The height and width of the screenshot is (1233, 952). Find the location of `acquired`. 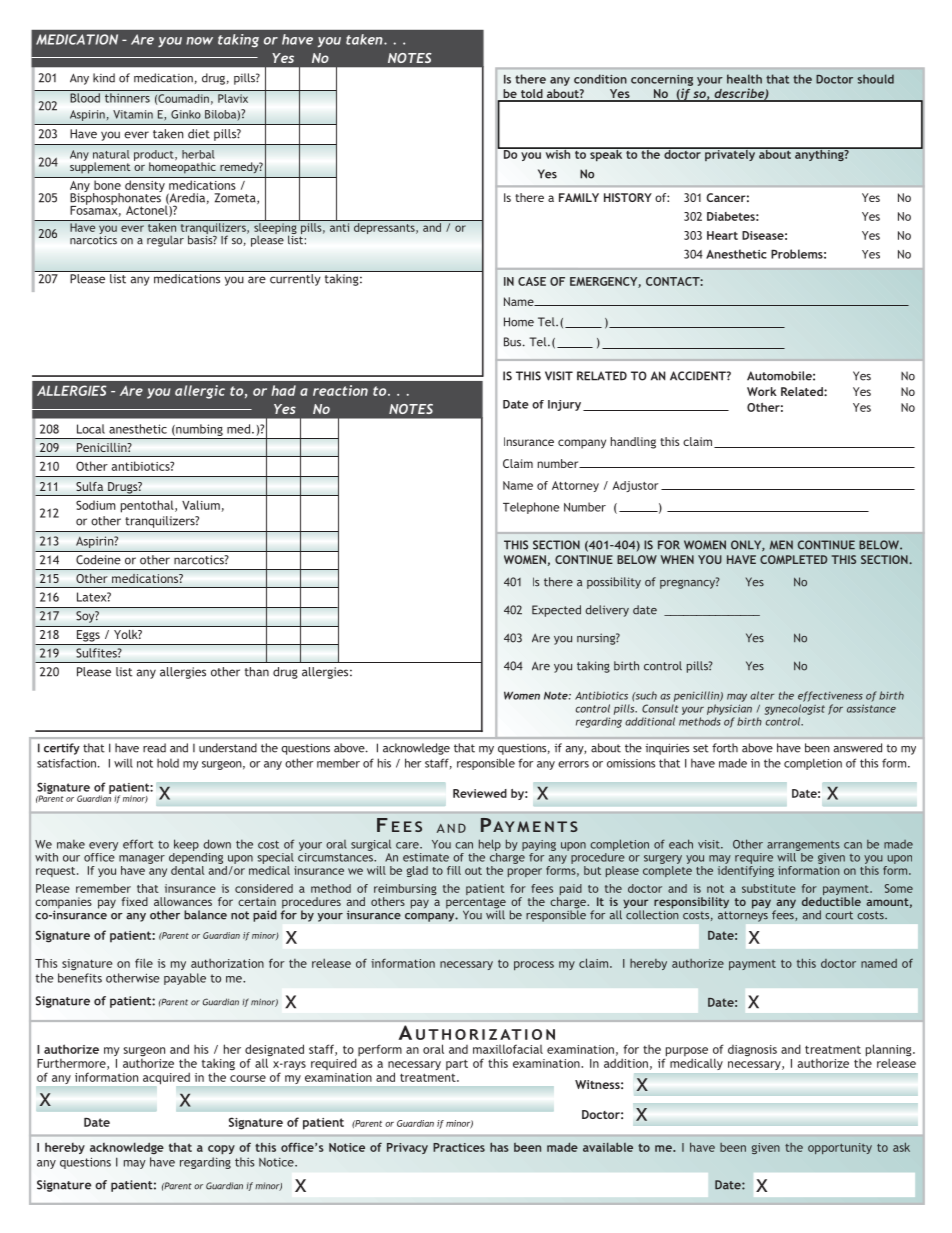

acquired is located at coordinates (166, 1078).
